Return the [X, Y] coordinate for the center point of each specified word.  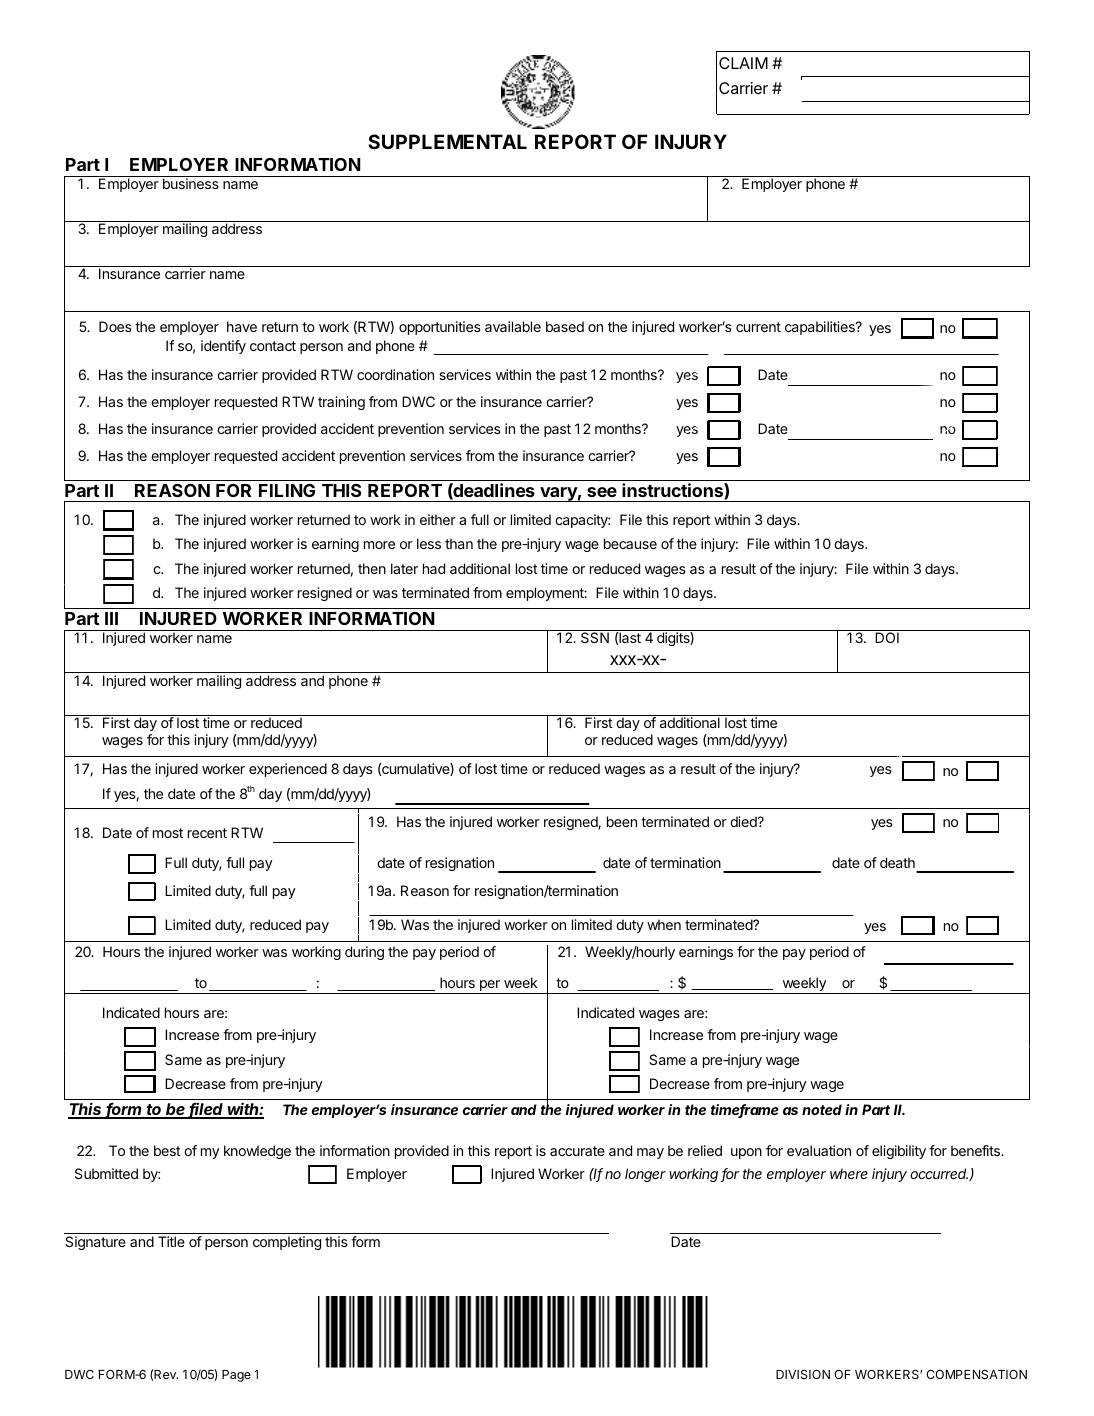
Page [236, 1376]
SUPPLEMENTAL [447, 141]
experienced [288, 770]
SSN [595, 637]
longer [645, 1175]
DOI [887, 637]
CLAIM [743, 63]
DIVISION [803, 1374]
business [191, 183]
